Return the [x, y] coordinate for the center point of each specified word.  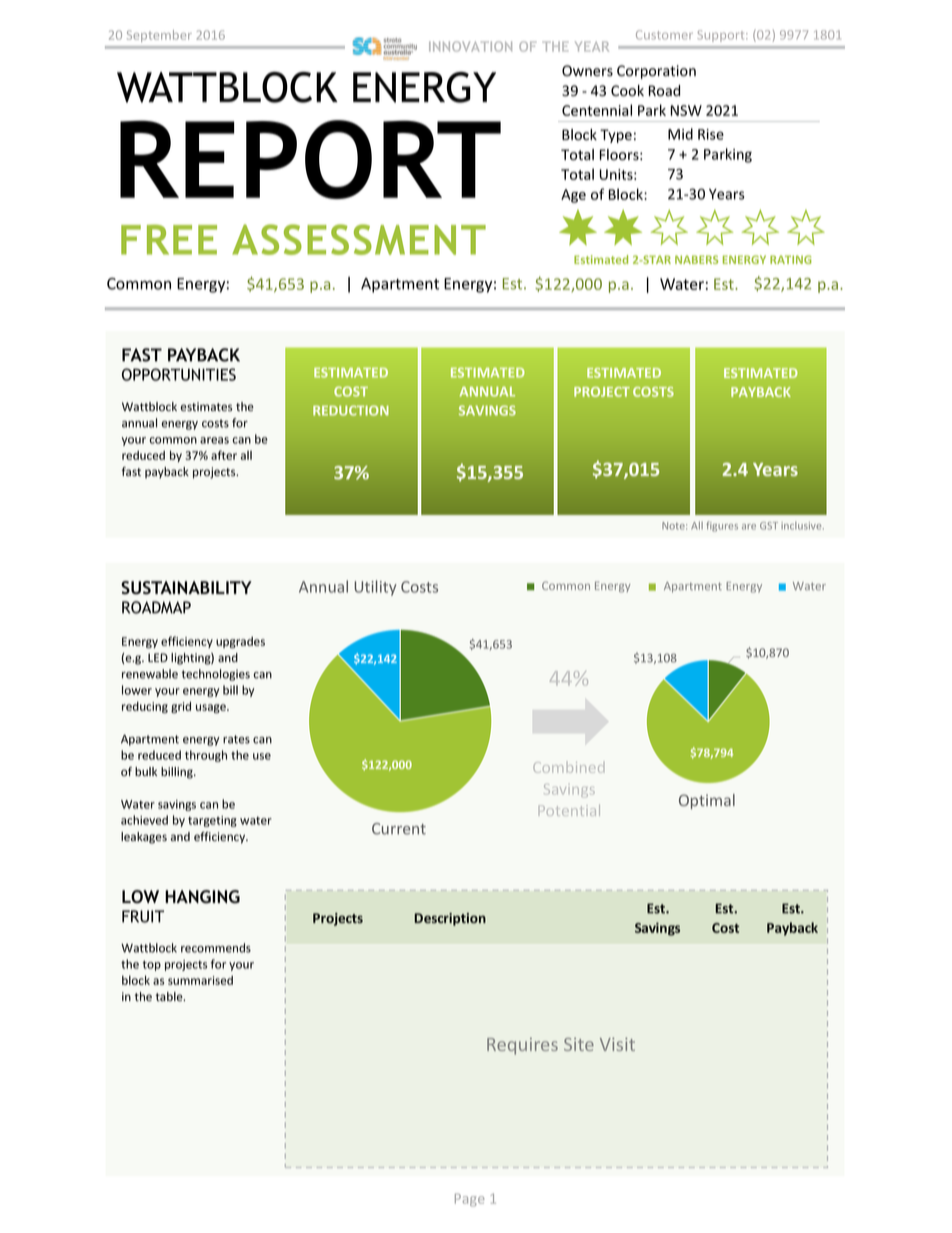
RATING [790, 259]
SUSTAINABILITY [186, 588]
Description [450, 919]
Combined [568, 767]
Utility [376, 588]
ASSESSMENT [359, 239]
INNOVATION [470, 46]
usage [212, 709]
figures [722, 526]
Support [722, 36]
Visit [617, 1044]
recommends [216, 948]
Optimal [707, 801]
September [159, 36]
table [170, 996]
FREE [169, 240]
